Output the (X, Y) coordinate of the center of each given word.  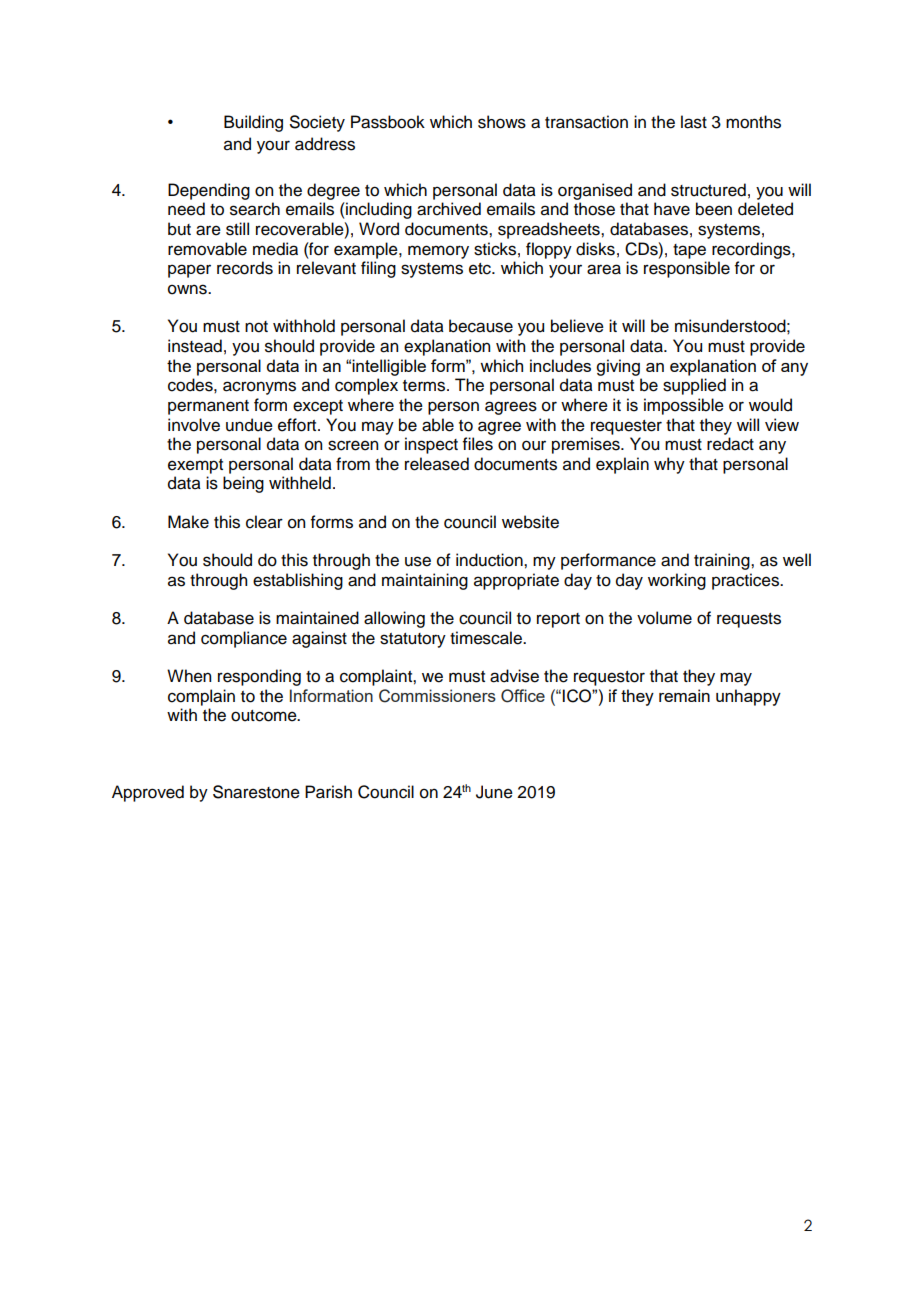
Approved (148, 793)
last (694, 122)
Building (253, 123)
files (478, 444)
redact (730, 444)
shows (502, 122)
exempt (195, 466)
